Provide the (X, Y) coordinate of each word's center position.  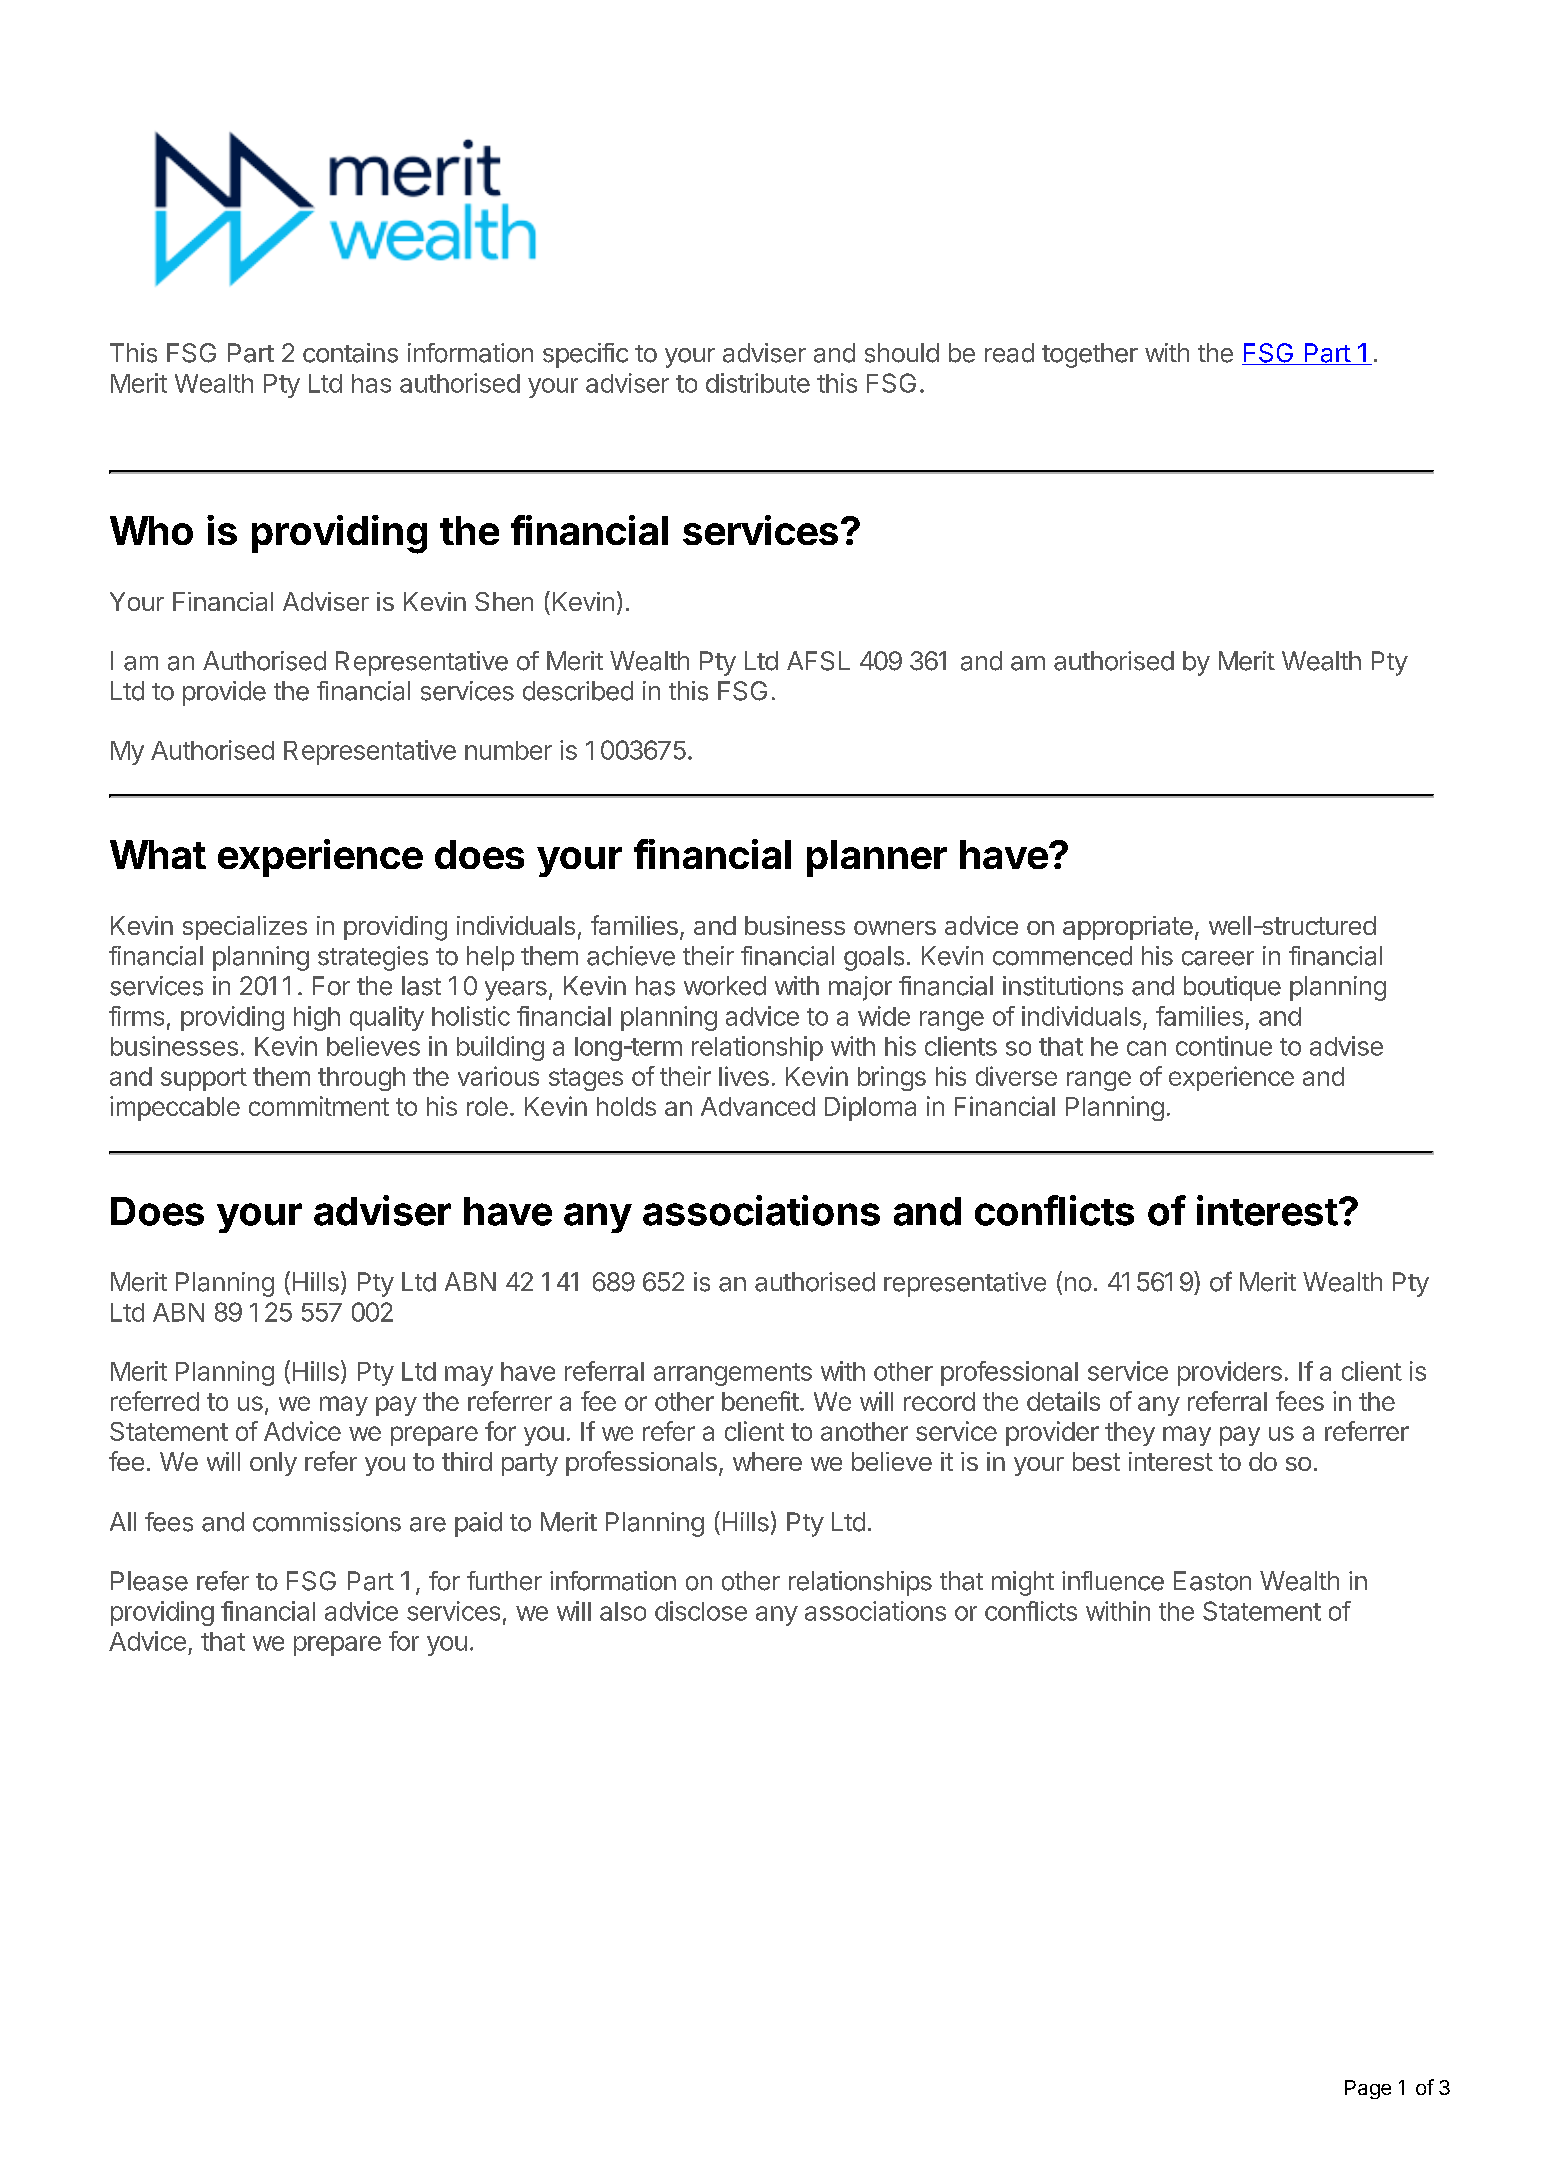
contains (350, 353)
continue (1224, 1046)
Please (149, 1581)
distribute (758, 383)
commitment (319, 1106)
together (1090, 355)
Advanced (758, 1106)
